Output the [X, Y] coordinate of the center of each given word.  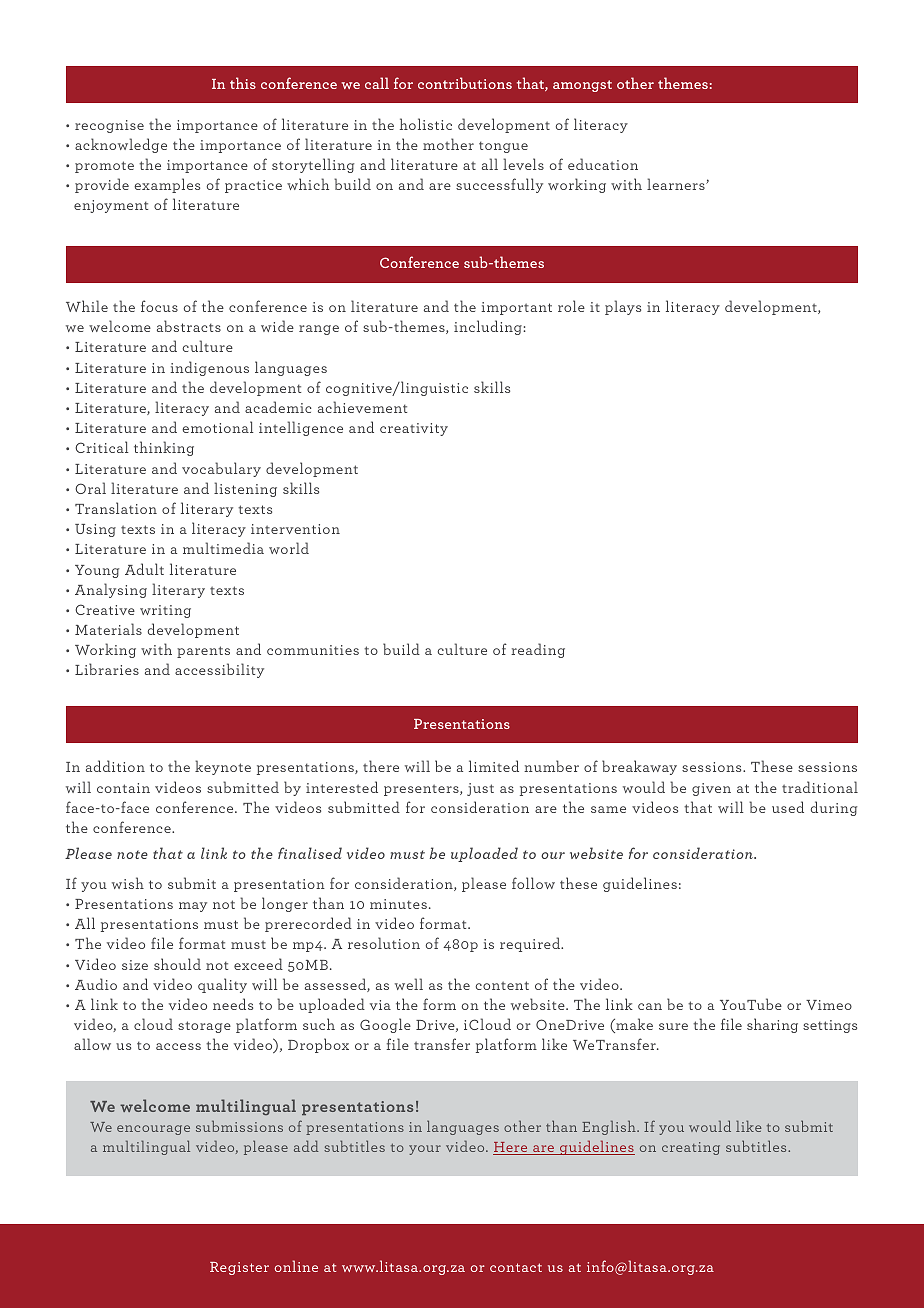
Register [239, 1268]
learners [677, 184]
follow [533, 883]
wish [128, 883]
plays [623, 307]
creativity [414, 429]
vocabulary [221, 469]
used [788, 807]
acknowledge [121, 145]
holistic [426, 124]
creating [691, 1148]
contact [516, 1267]
